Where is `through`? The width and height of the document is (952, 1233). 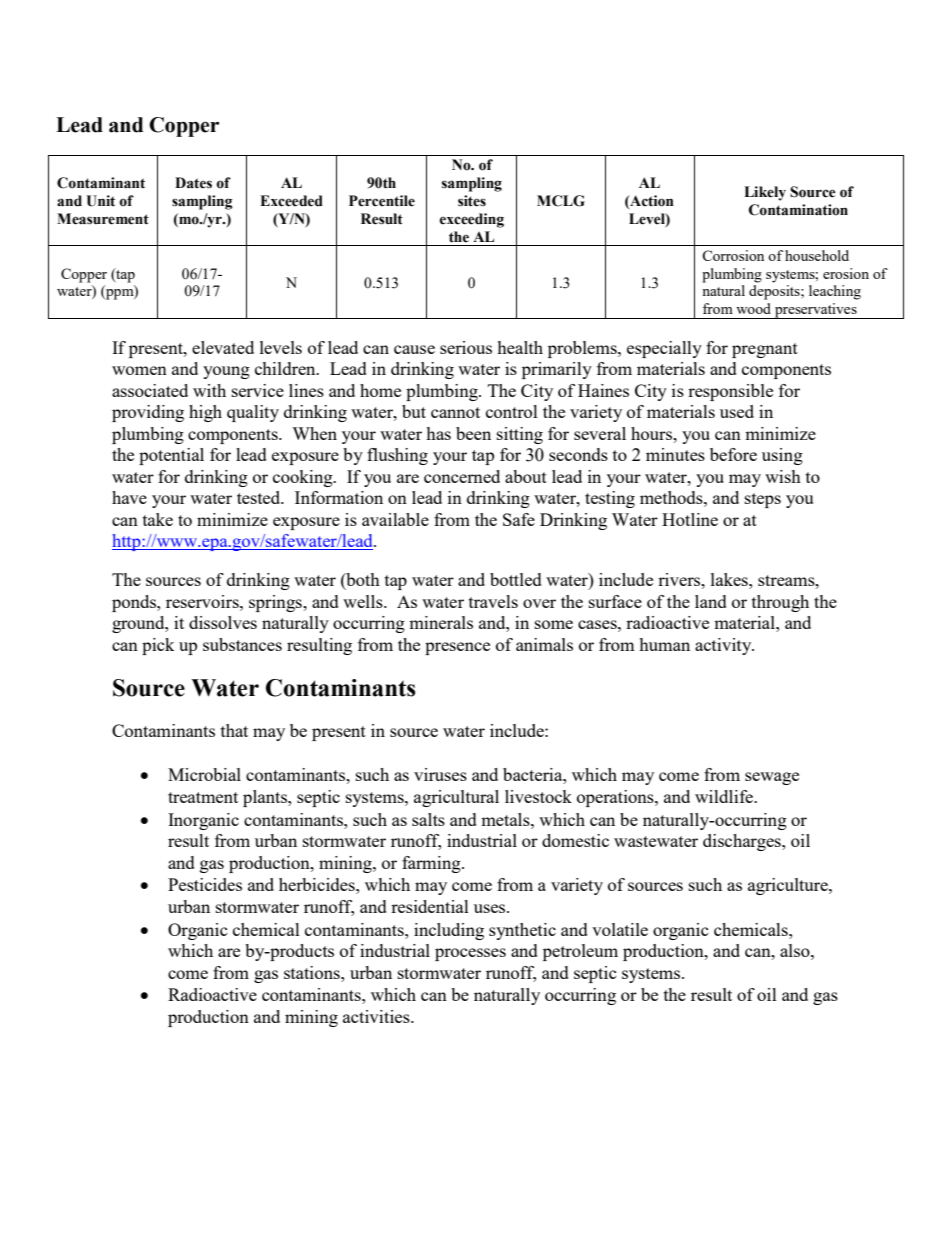 through is located at coordinates (780, 603).
